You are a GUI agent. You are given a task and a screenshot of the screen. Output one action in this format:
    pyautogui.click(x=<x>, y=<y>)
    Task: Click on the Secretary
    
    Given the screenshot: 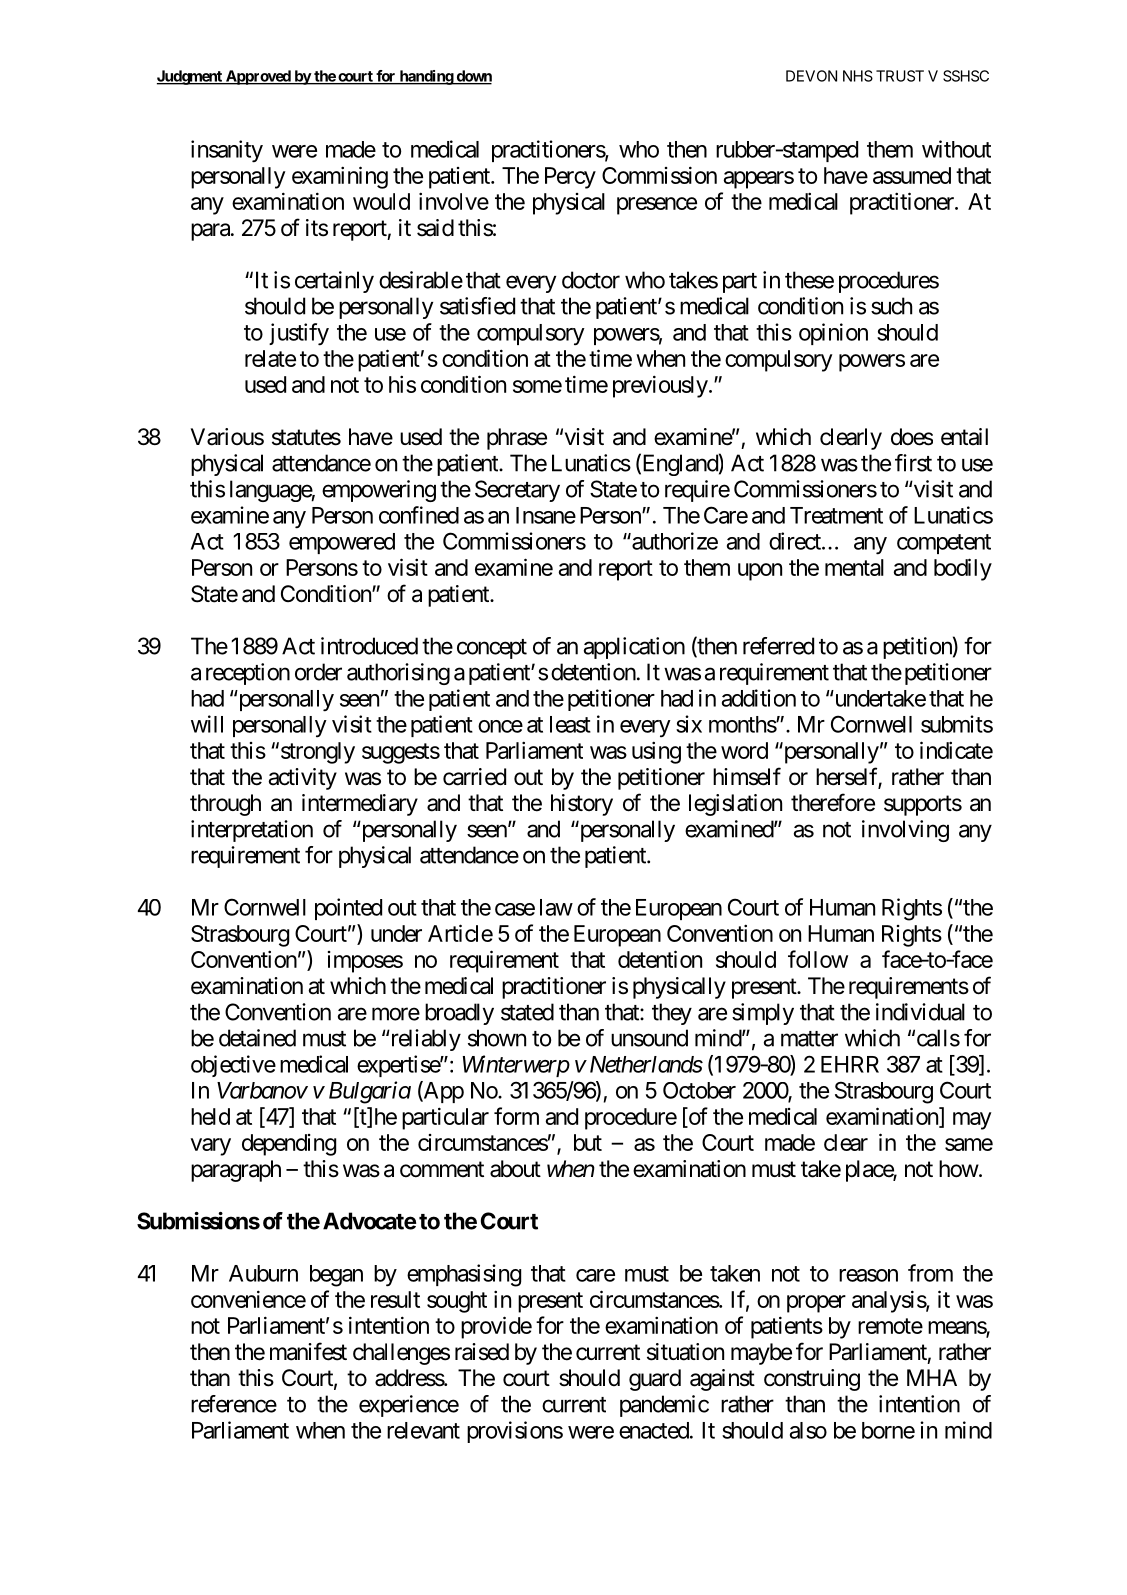 What is the action you would take?
    pyautogui.click(x=517, y=491)
